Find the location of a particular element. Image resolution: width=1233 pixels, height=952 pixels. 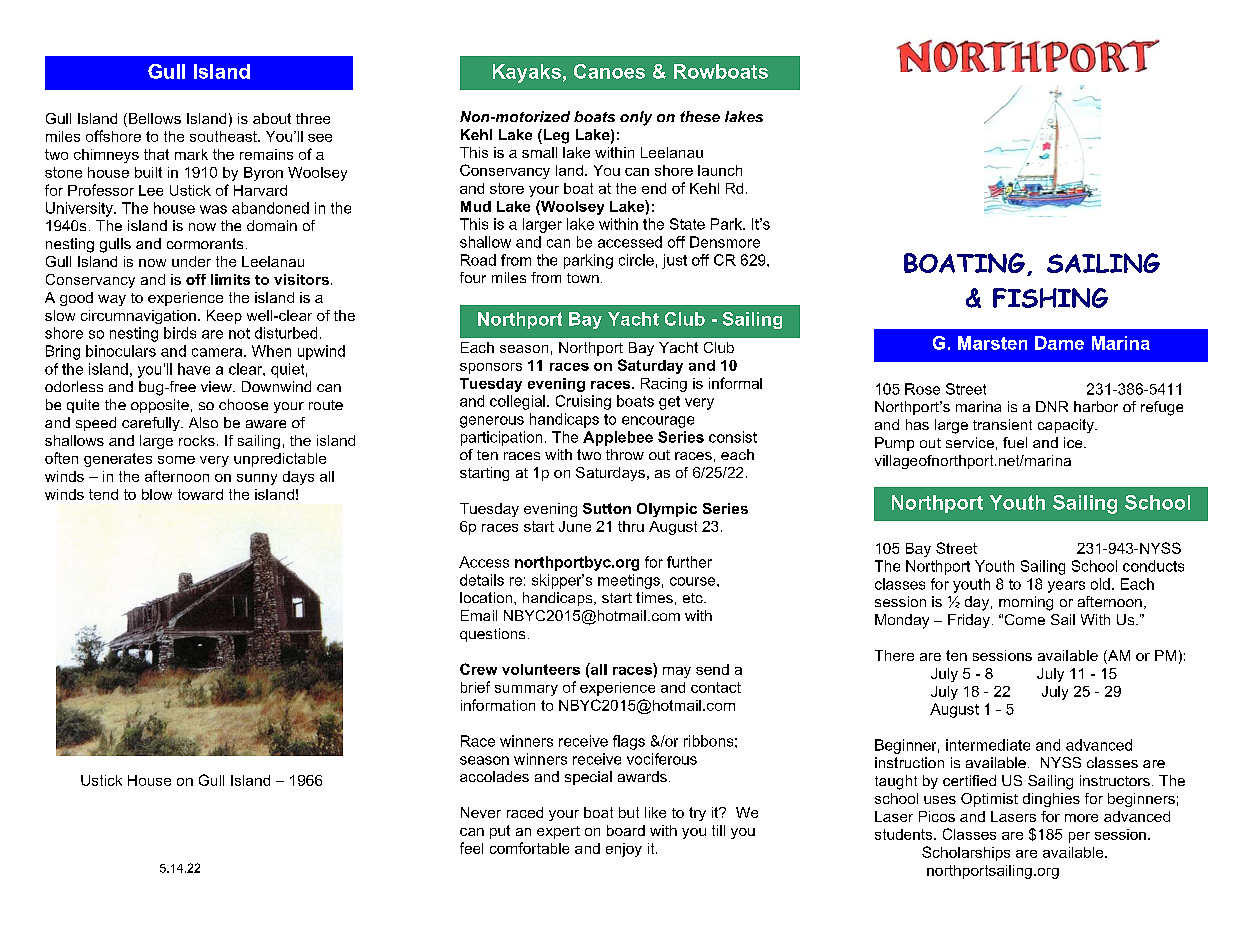

board is located at coordinates (626, 830).
